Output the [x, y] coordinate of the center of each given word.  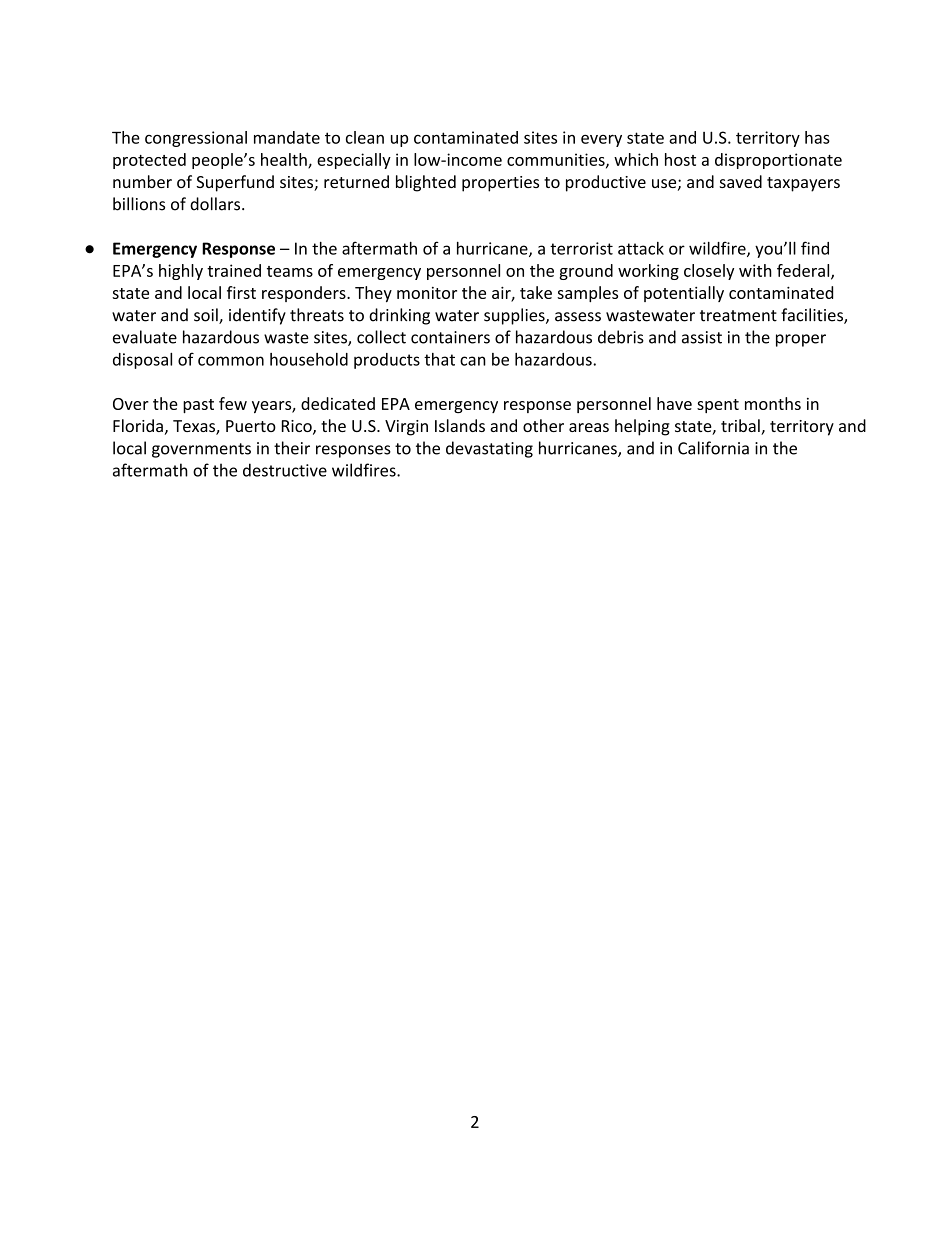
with [755, 270]
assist [702, 337]
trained [234, 270]
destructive [285, 470]
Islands [460, 425]
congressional [196, 139]
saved [741, 181]
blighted [426, 183]
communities [556, 159]
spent [718, 406]
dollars [215, 204]
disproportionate [778, 161]
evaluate [145, 337]
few [233, 403]
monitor [427, 293]
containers [450, 337]
